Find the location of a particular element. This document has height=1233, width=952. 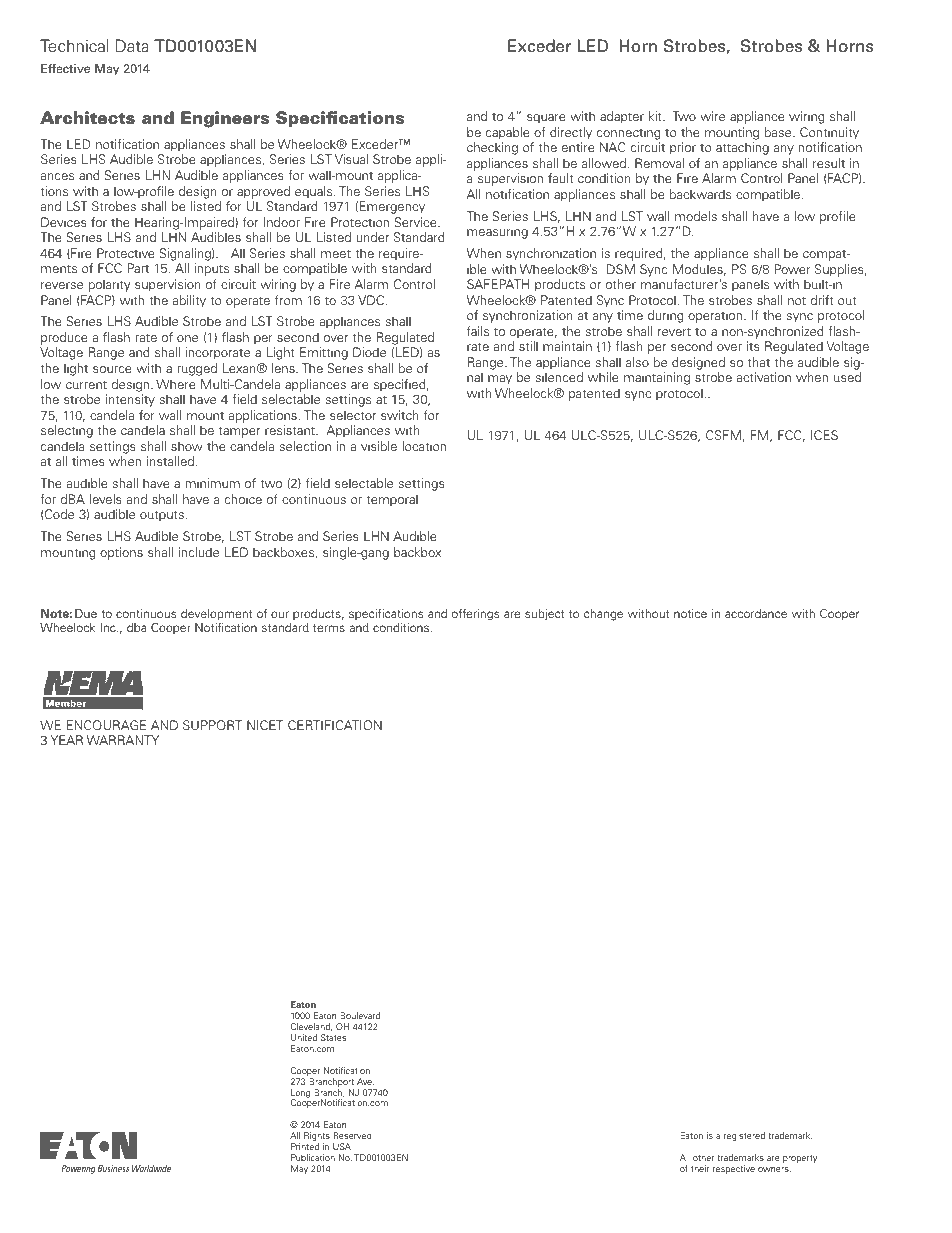

registered is located at coordinates (744, 1136).
